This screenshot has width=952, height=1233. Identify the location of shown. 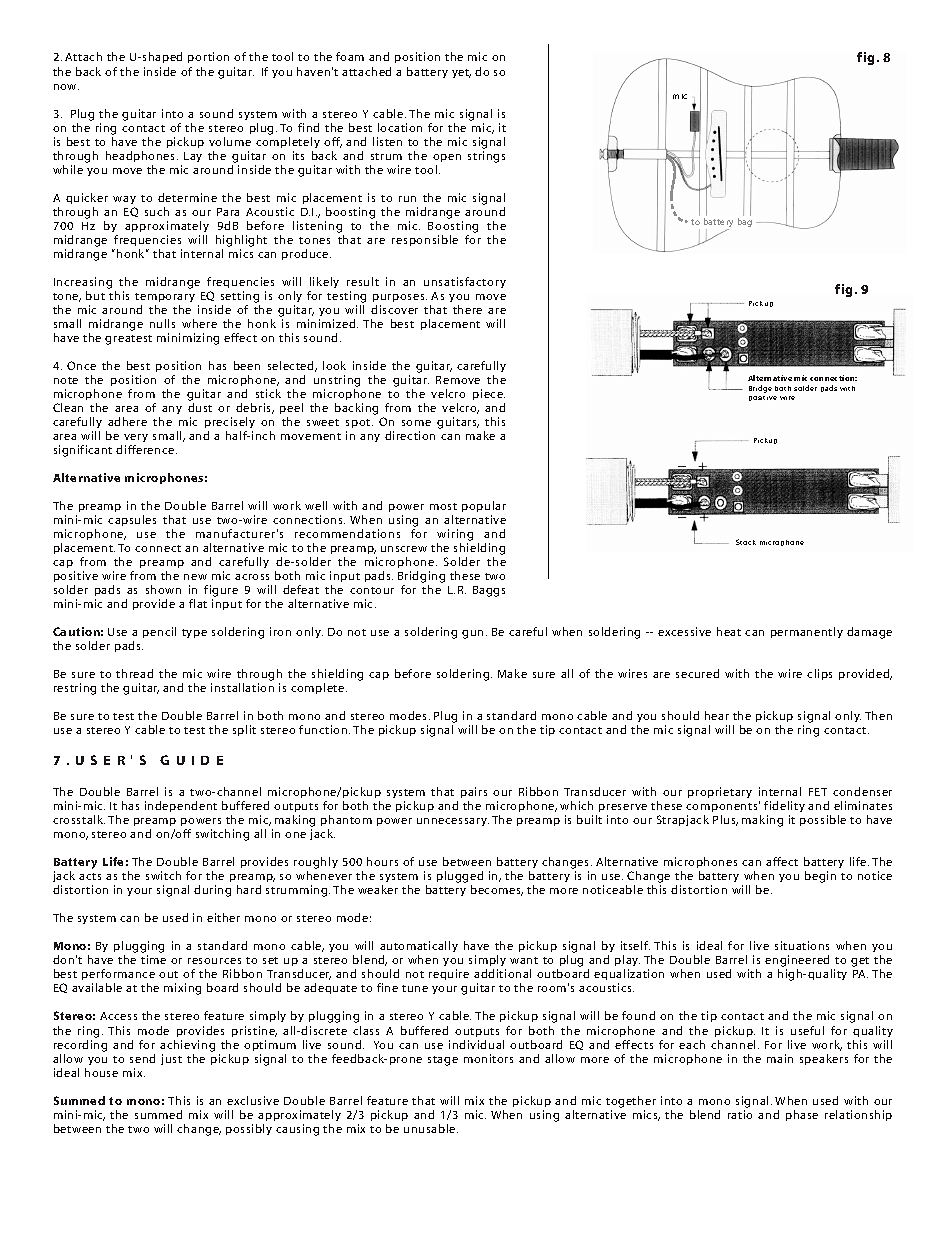
(163, 589).
